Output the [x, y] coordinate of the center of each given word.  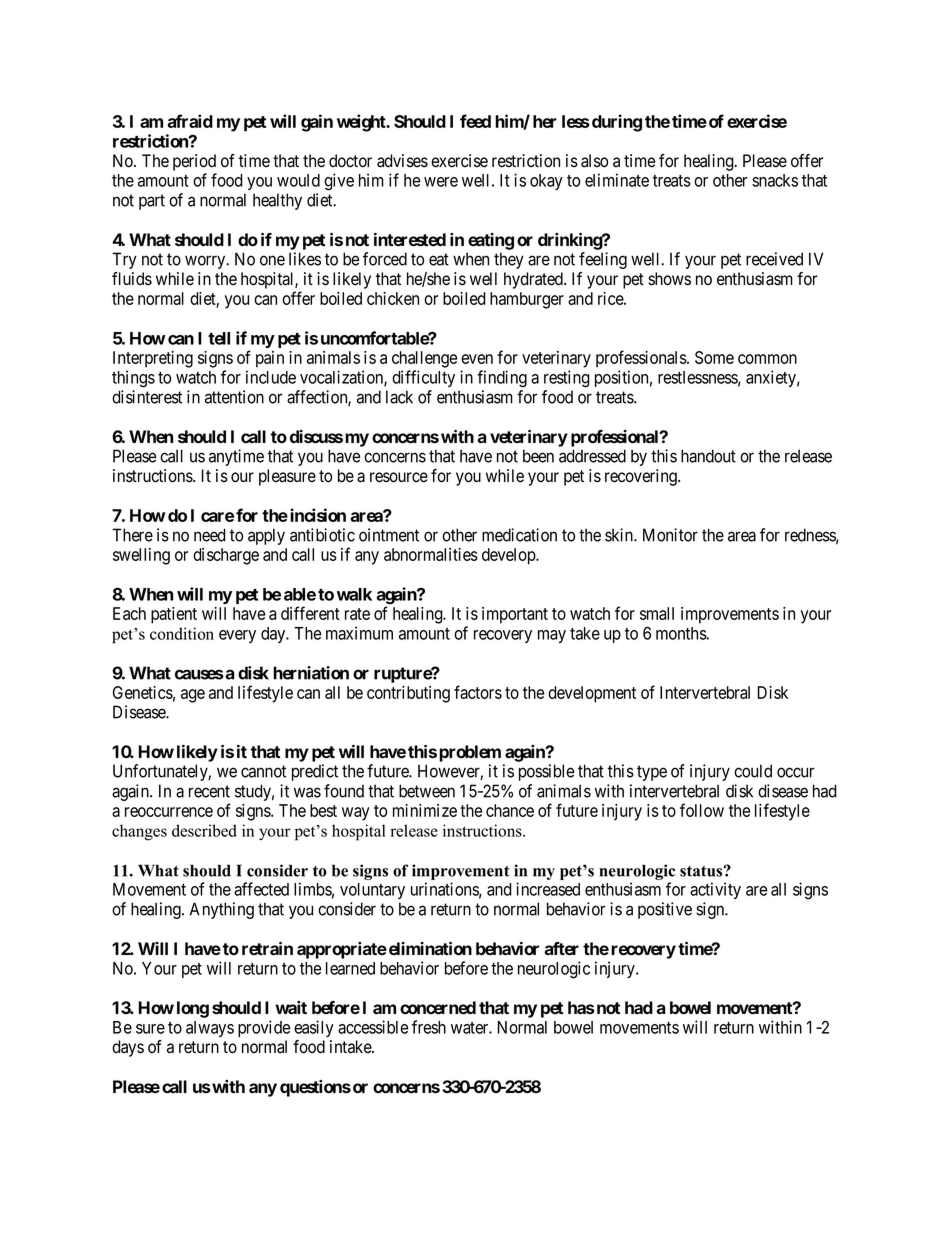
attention [234, 397]
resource [399, 477]
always [210, 1029]
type [652, 773]
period [194, 162]
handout [708, 456]
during [615, 123]
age [193, 696]
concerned [438, 1007]
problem [470, 753]
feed [475, 121]
